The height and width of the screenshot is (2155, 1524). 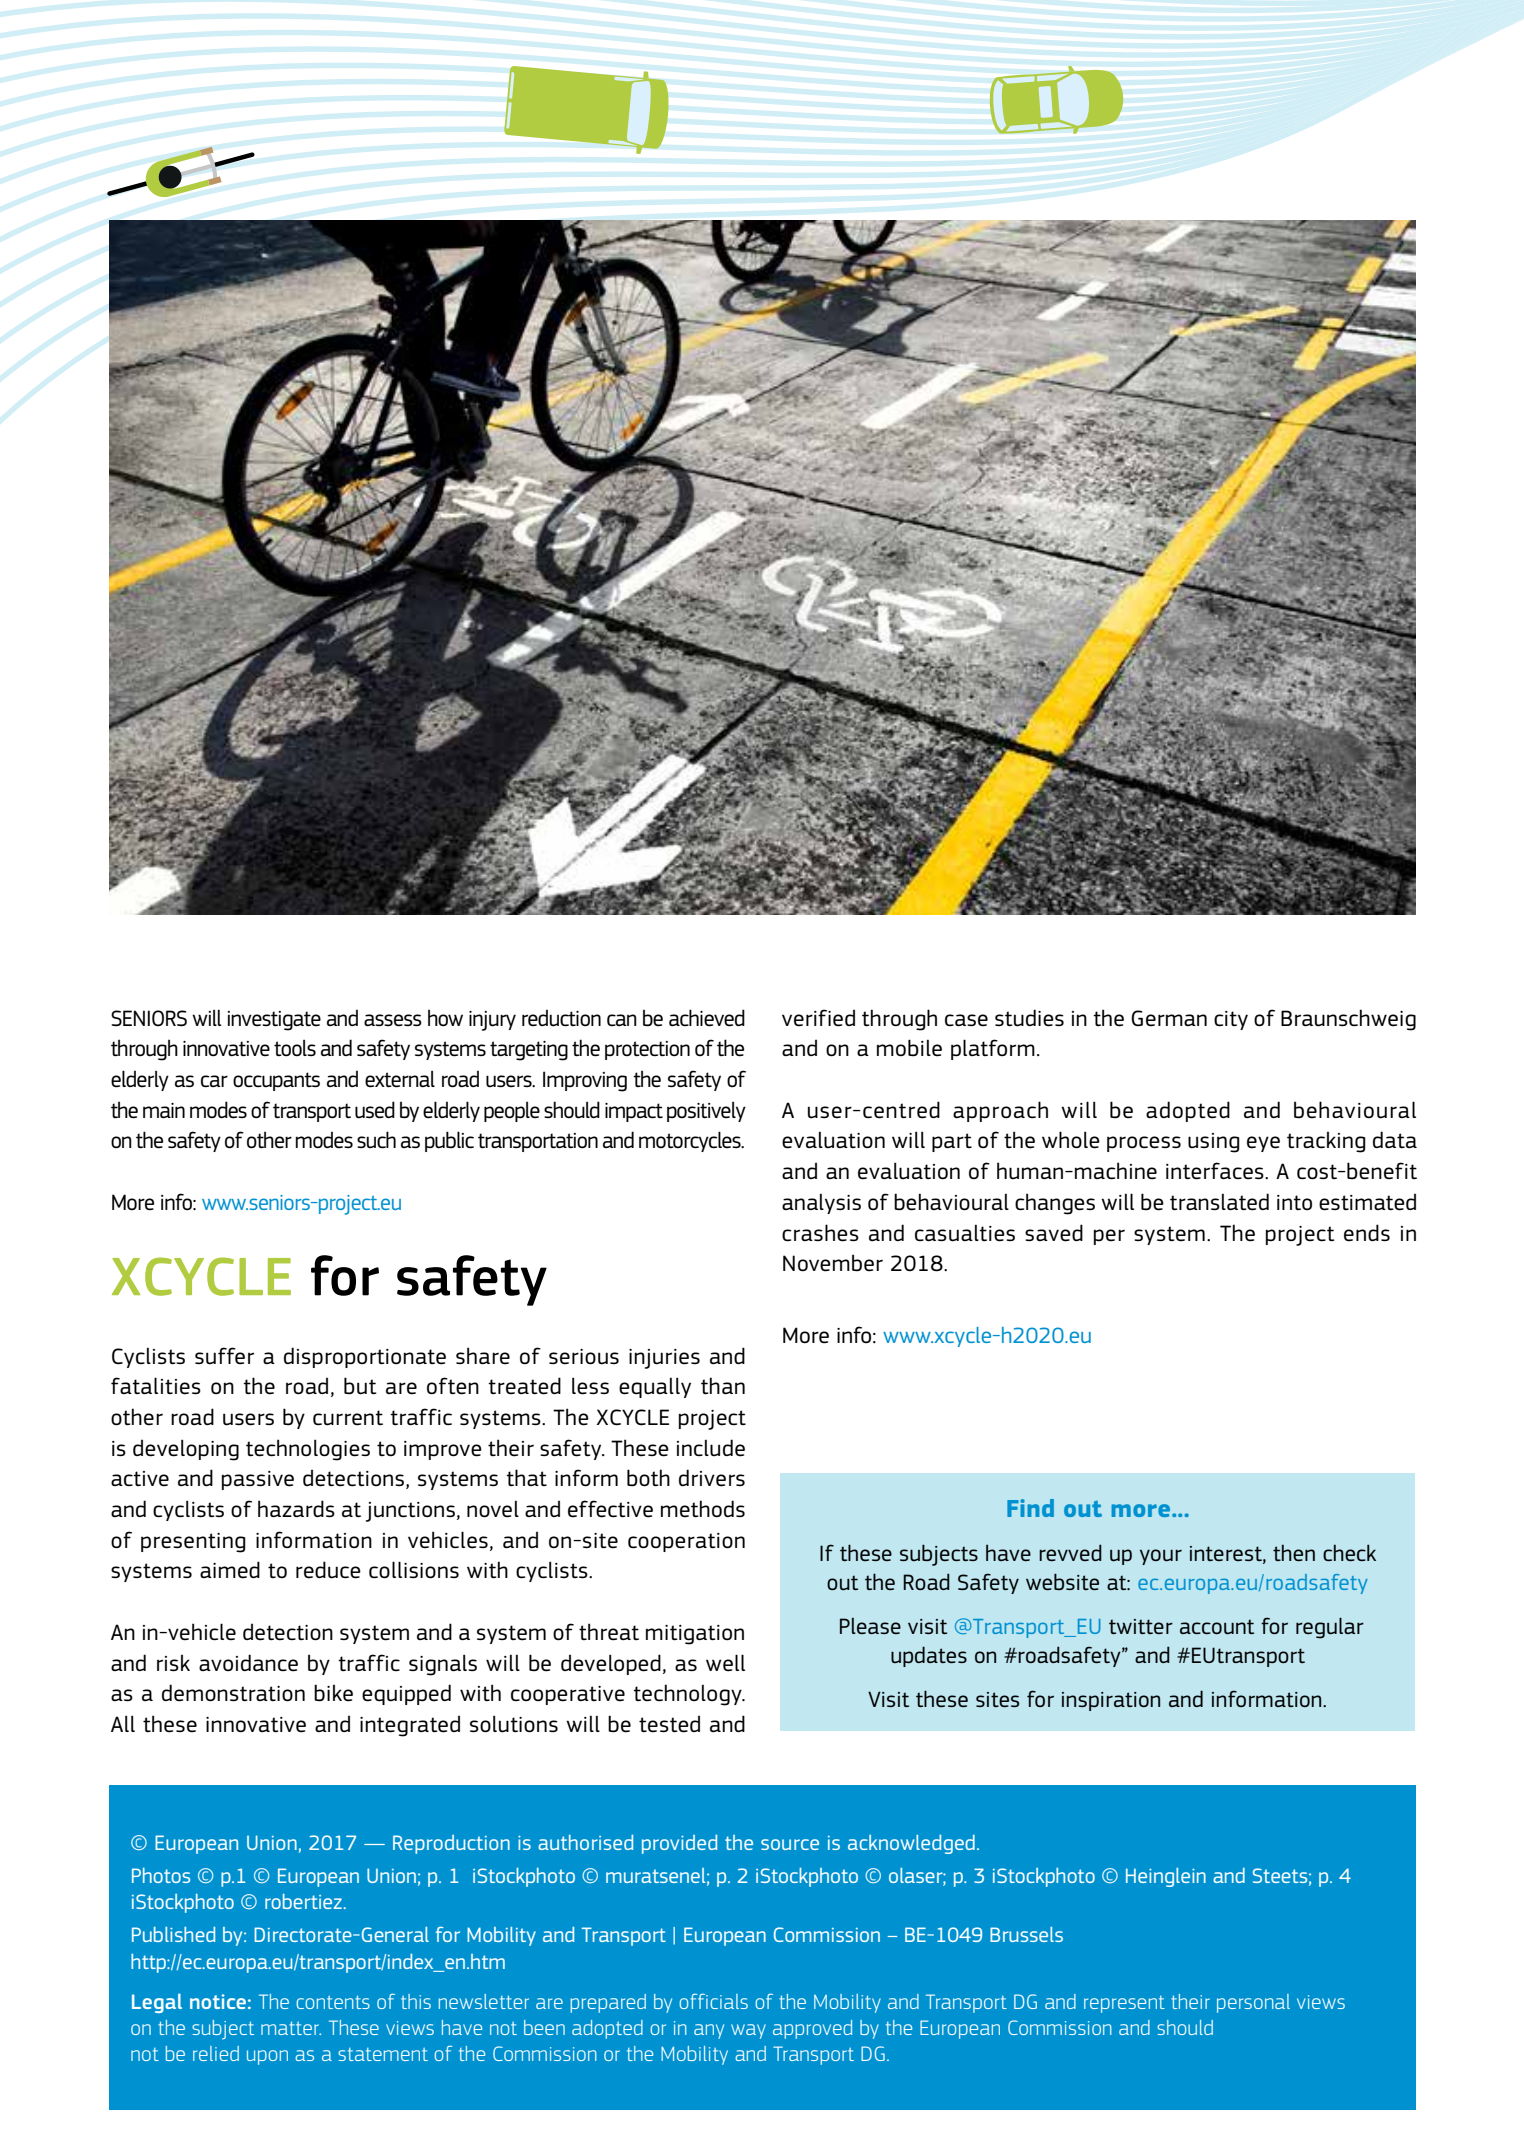 I want to click on ends, so click(x=1367, y=1233).
